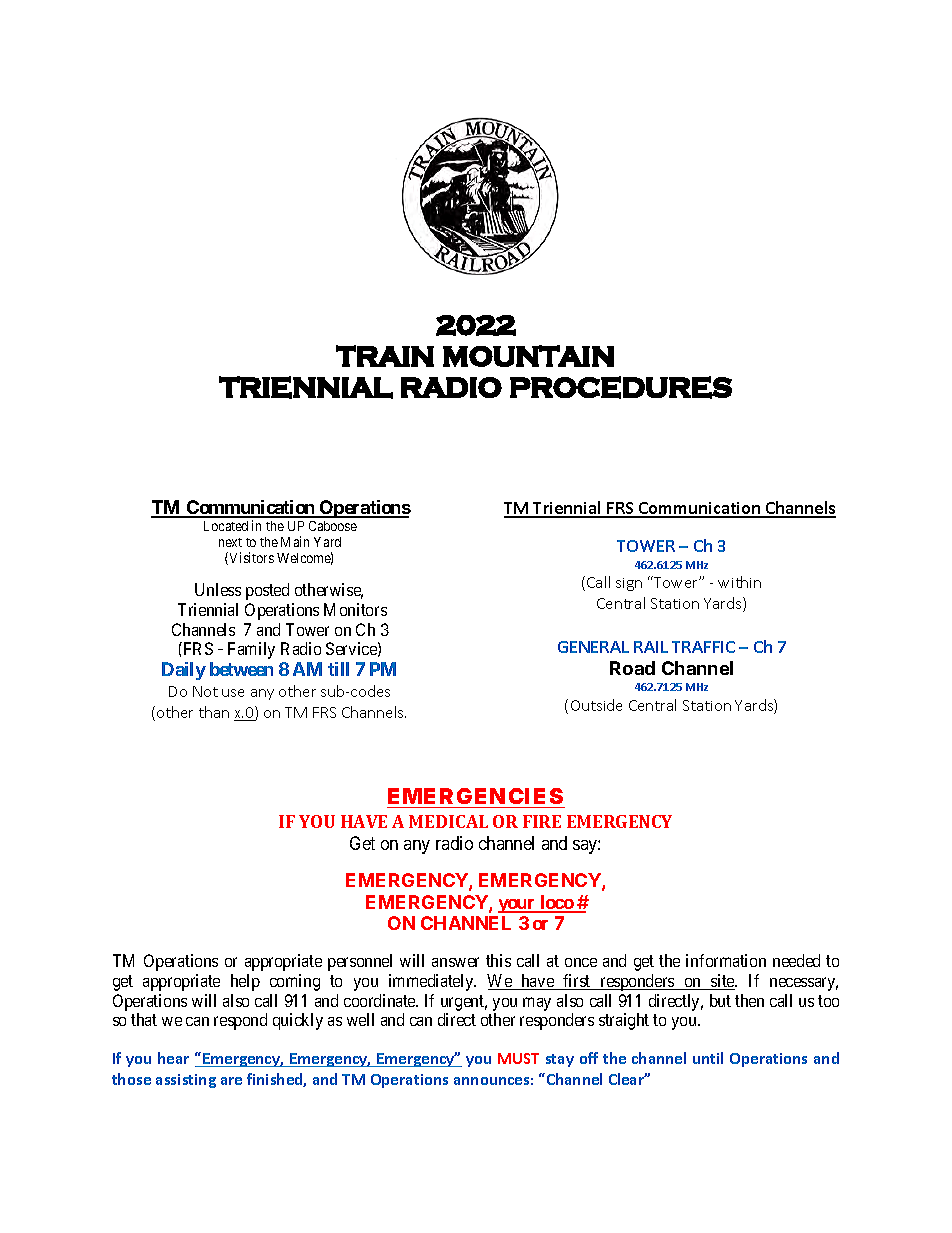 Image resolution: width=952 pixels, height=1233 pixels. I want to click on your, so click(518, 906).
